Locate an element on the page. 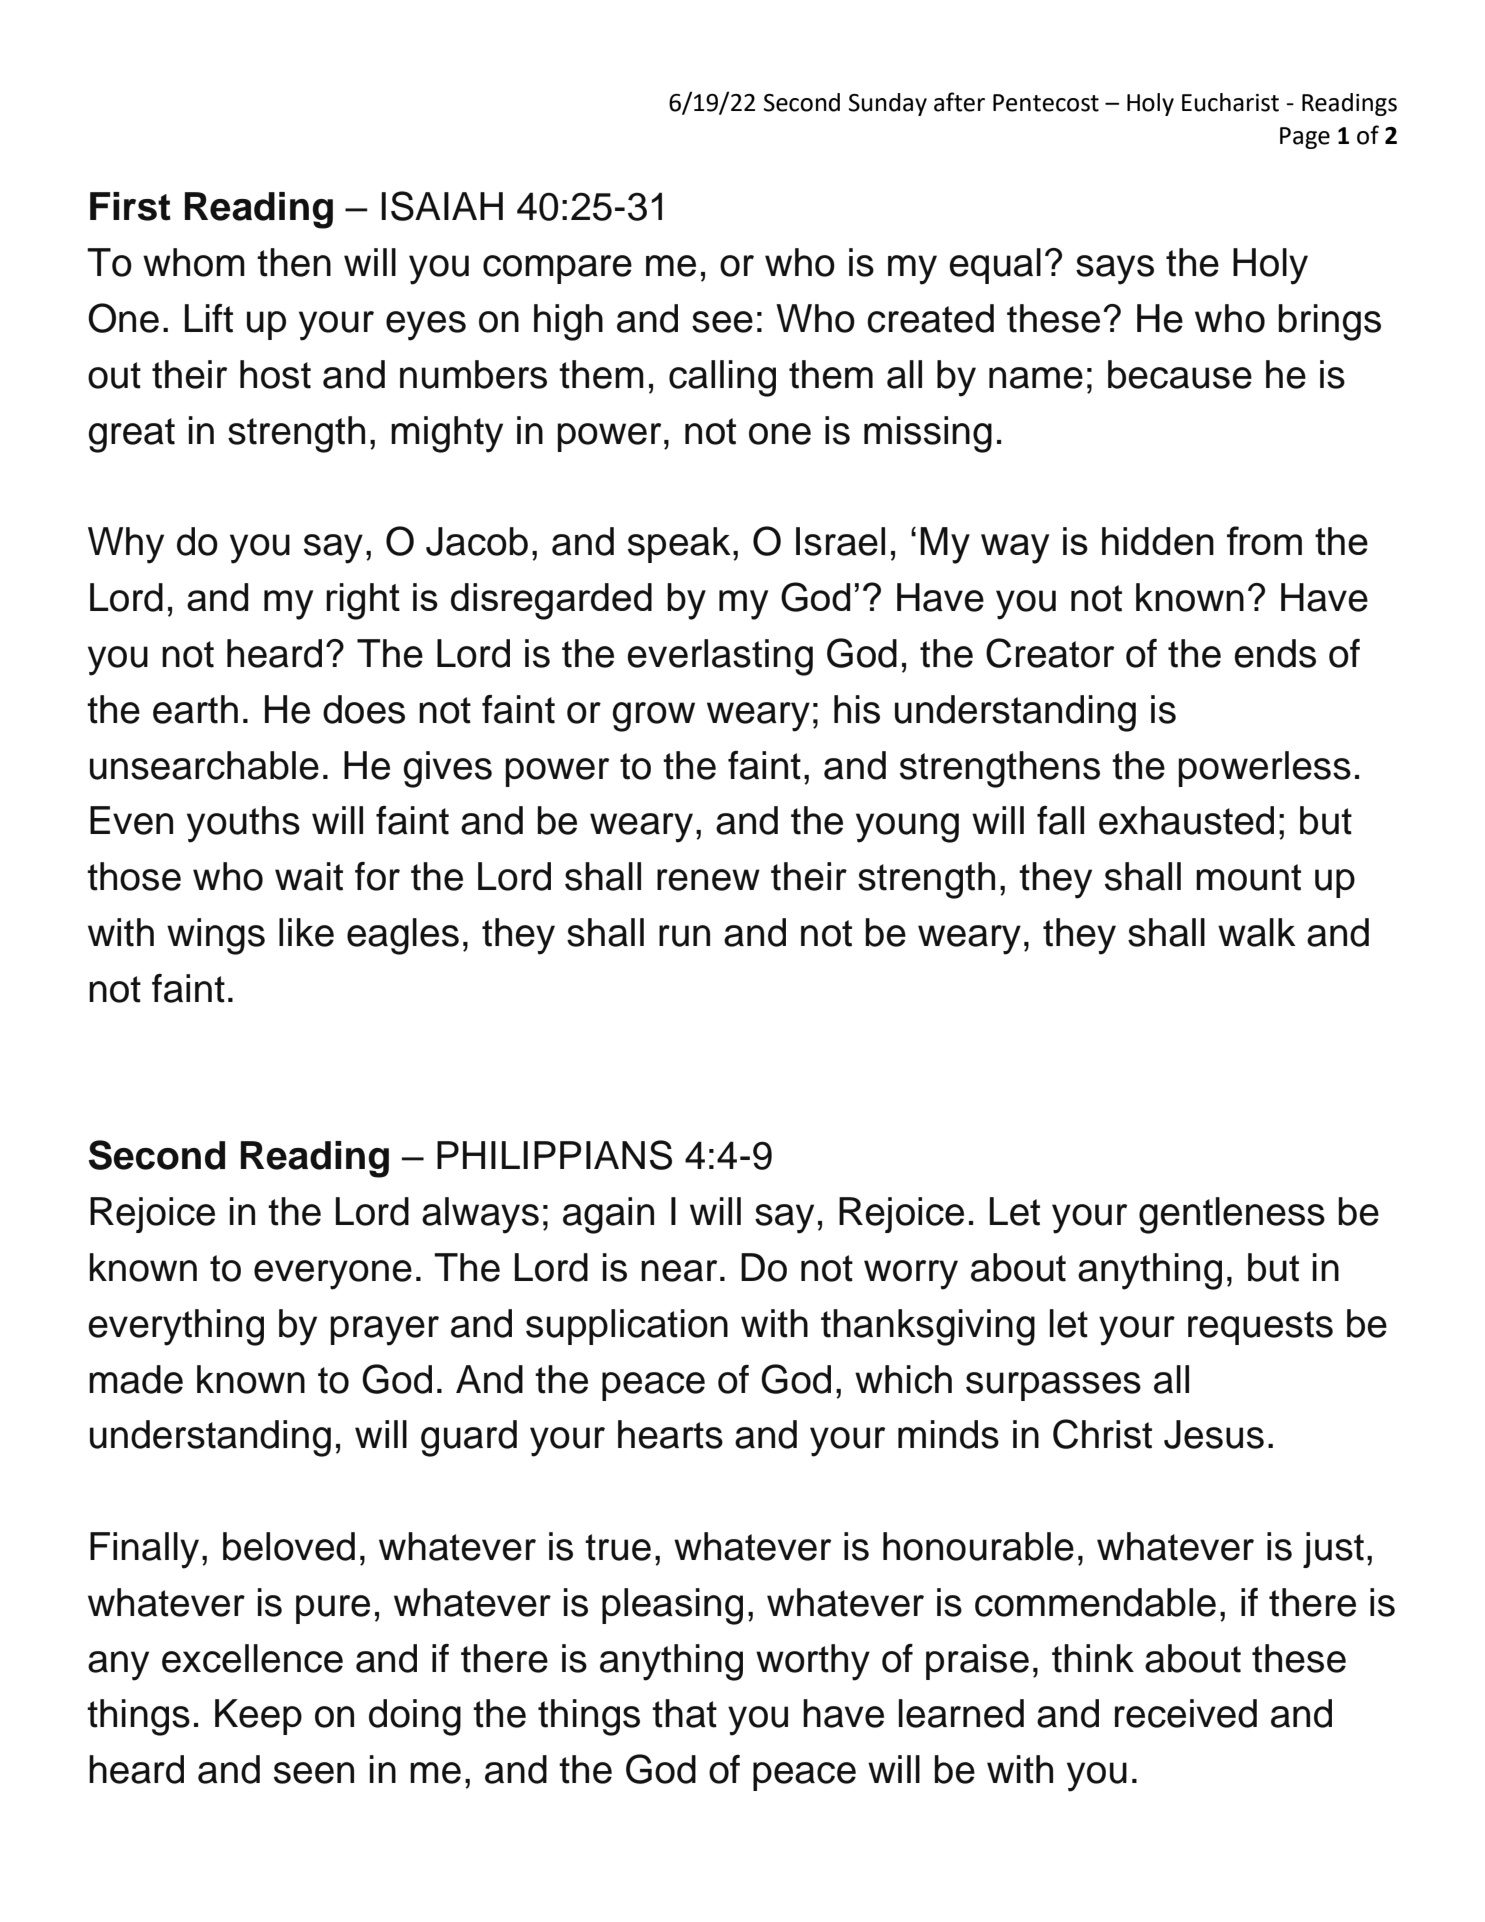  PHILIPPIANS is located at coordinates (554, 1155).
